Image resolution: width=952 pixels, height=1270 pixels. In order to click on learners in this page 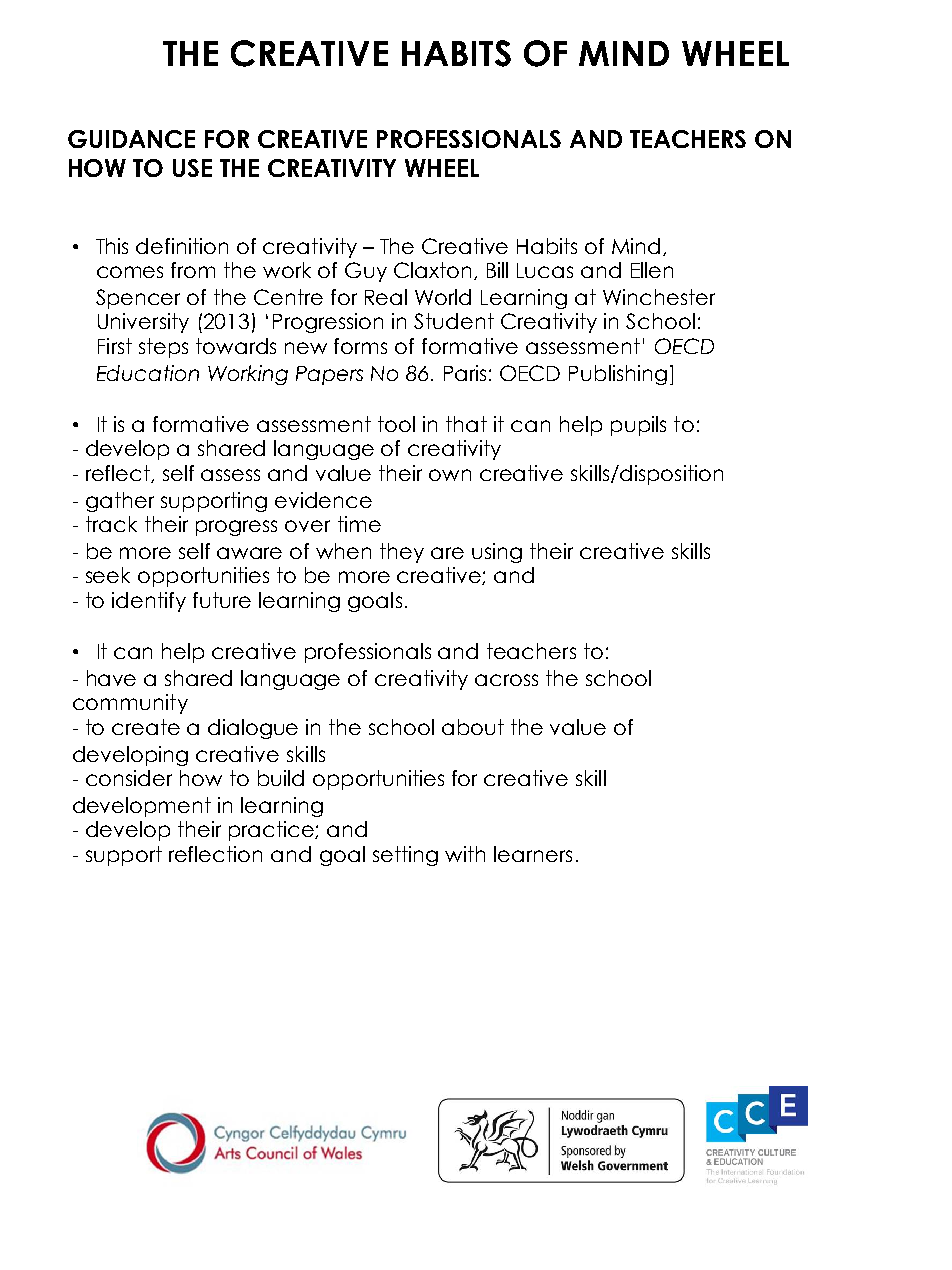, I will do `click(533, 854)`.
